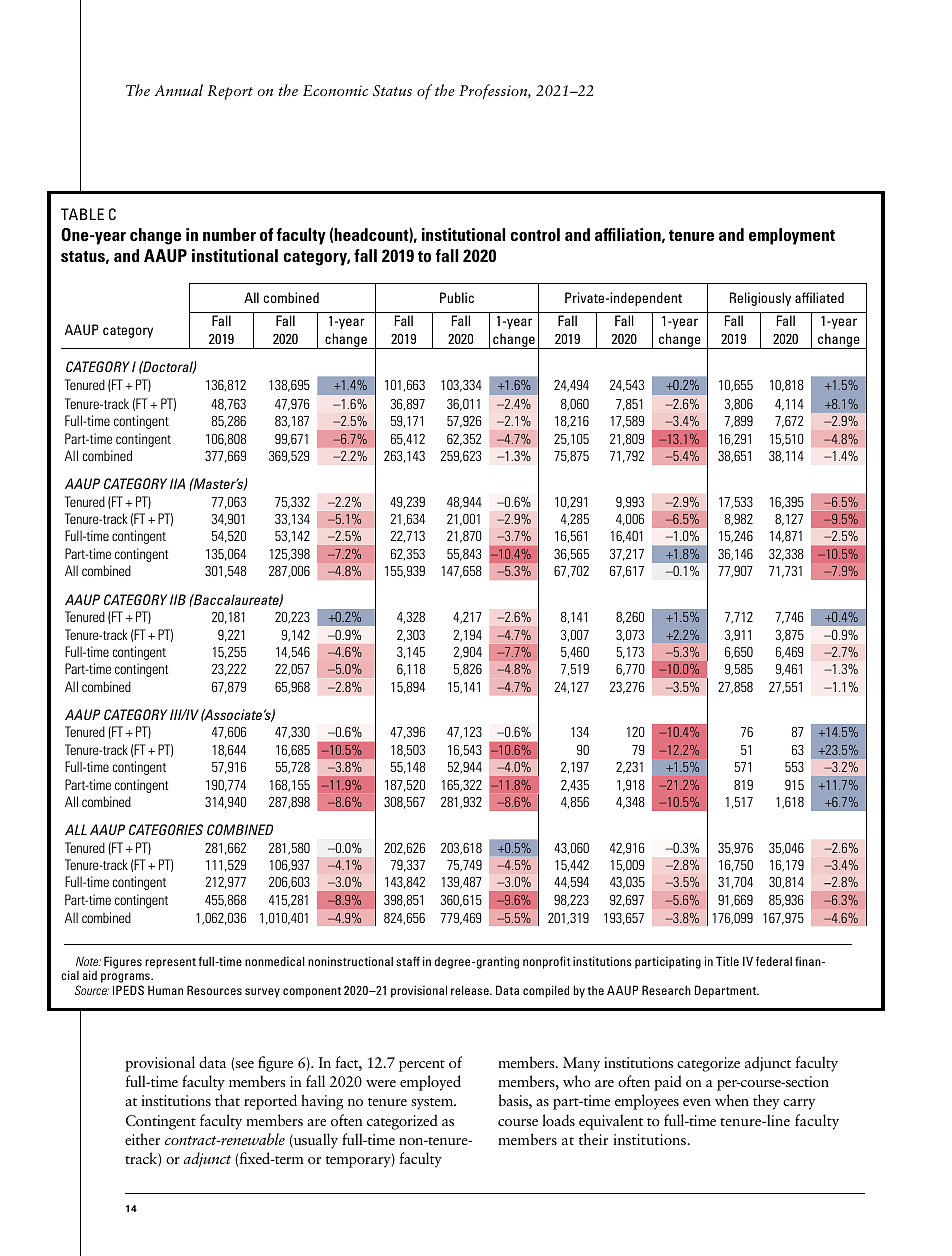 The height and width of the screenshot is (1256, 952). What do you see at coordinates (335, 90) in the screenshot?
I see `Economic` at bounding box center [335, 90].
